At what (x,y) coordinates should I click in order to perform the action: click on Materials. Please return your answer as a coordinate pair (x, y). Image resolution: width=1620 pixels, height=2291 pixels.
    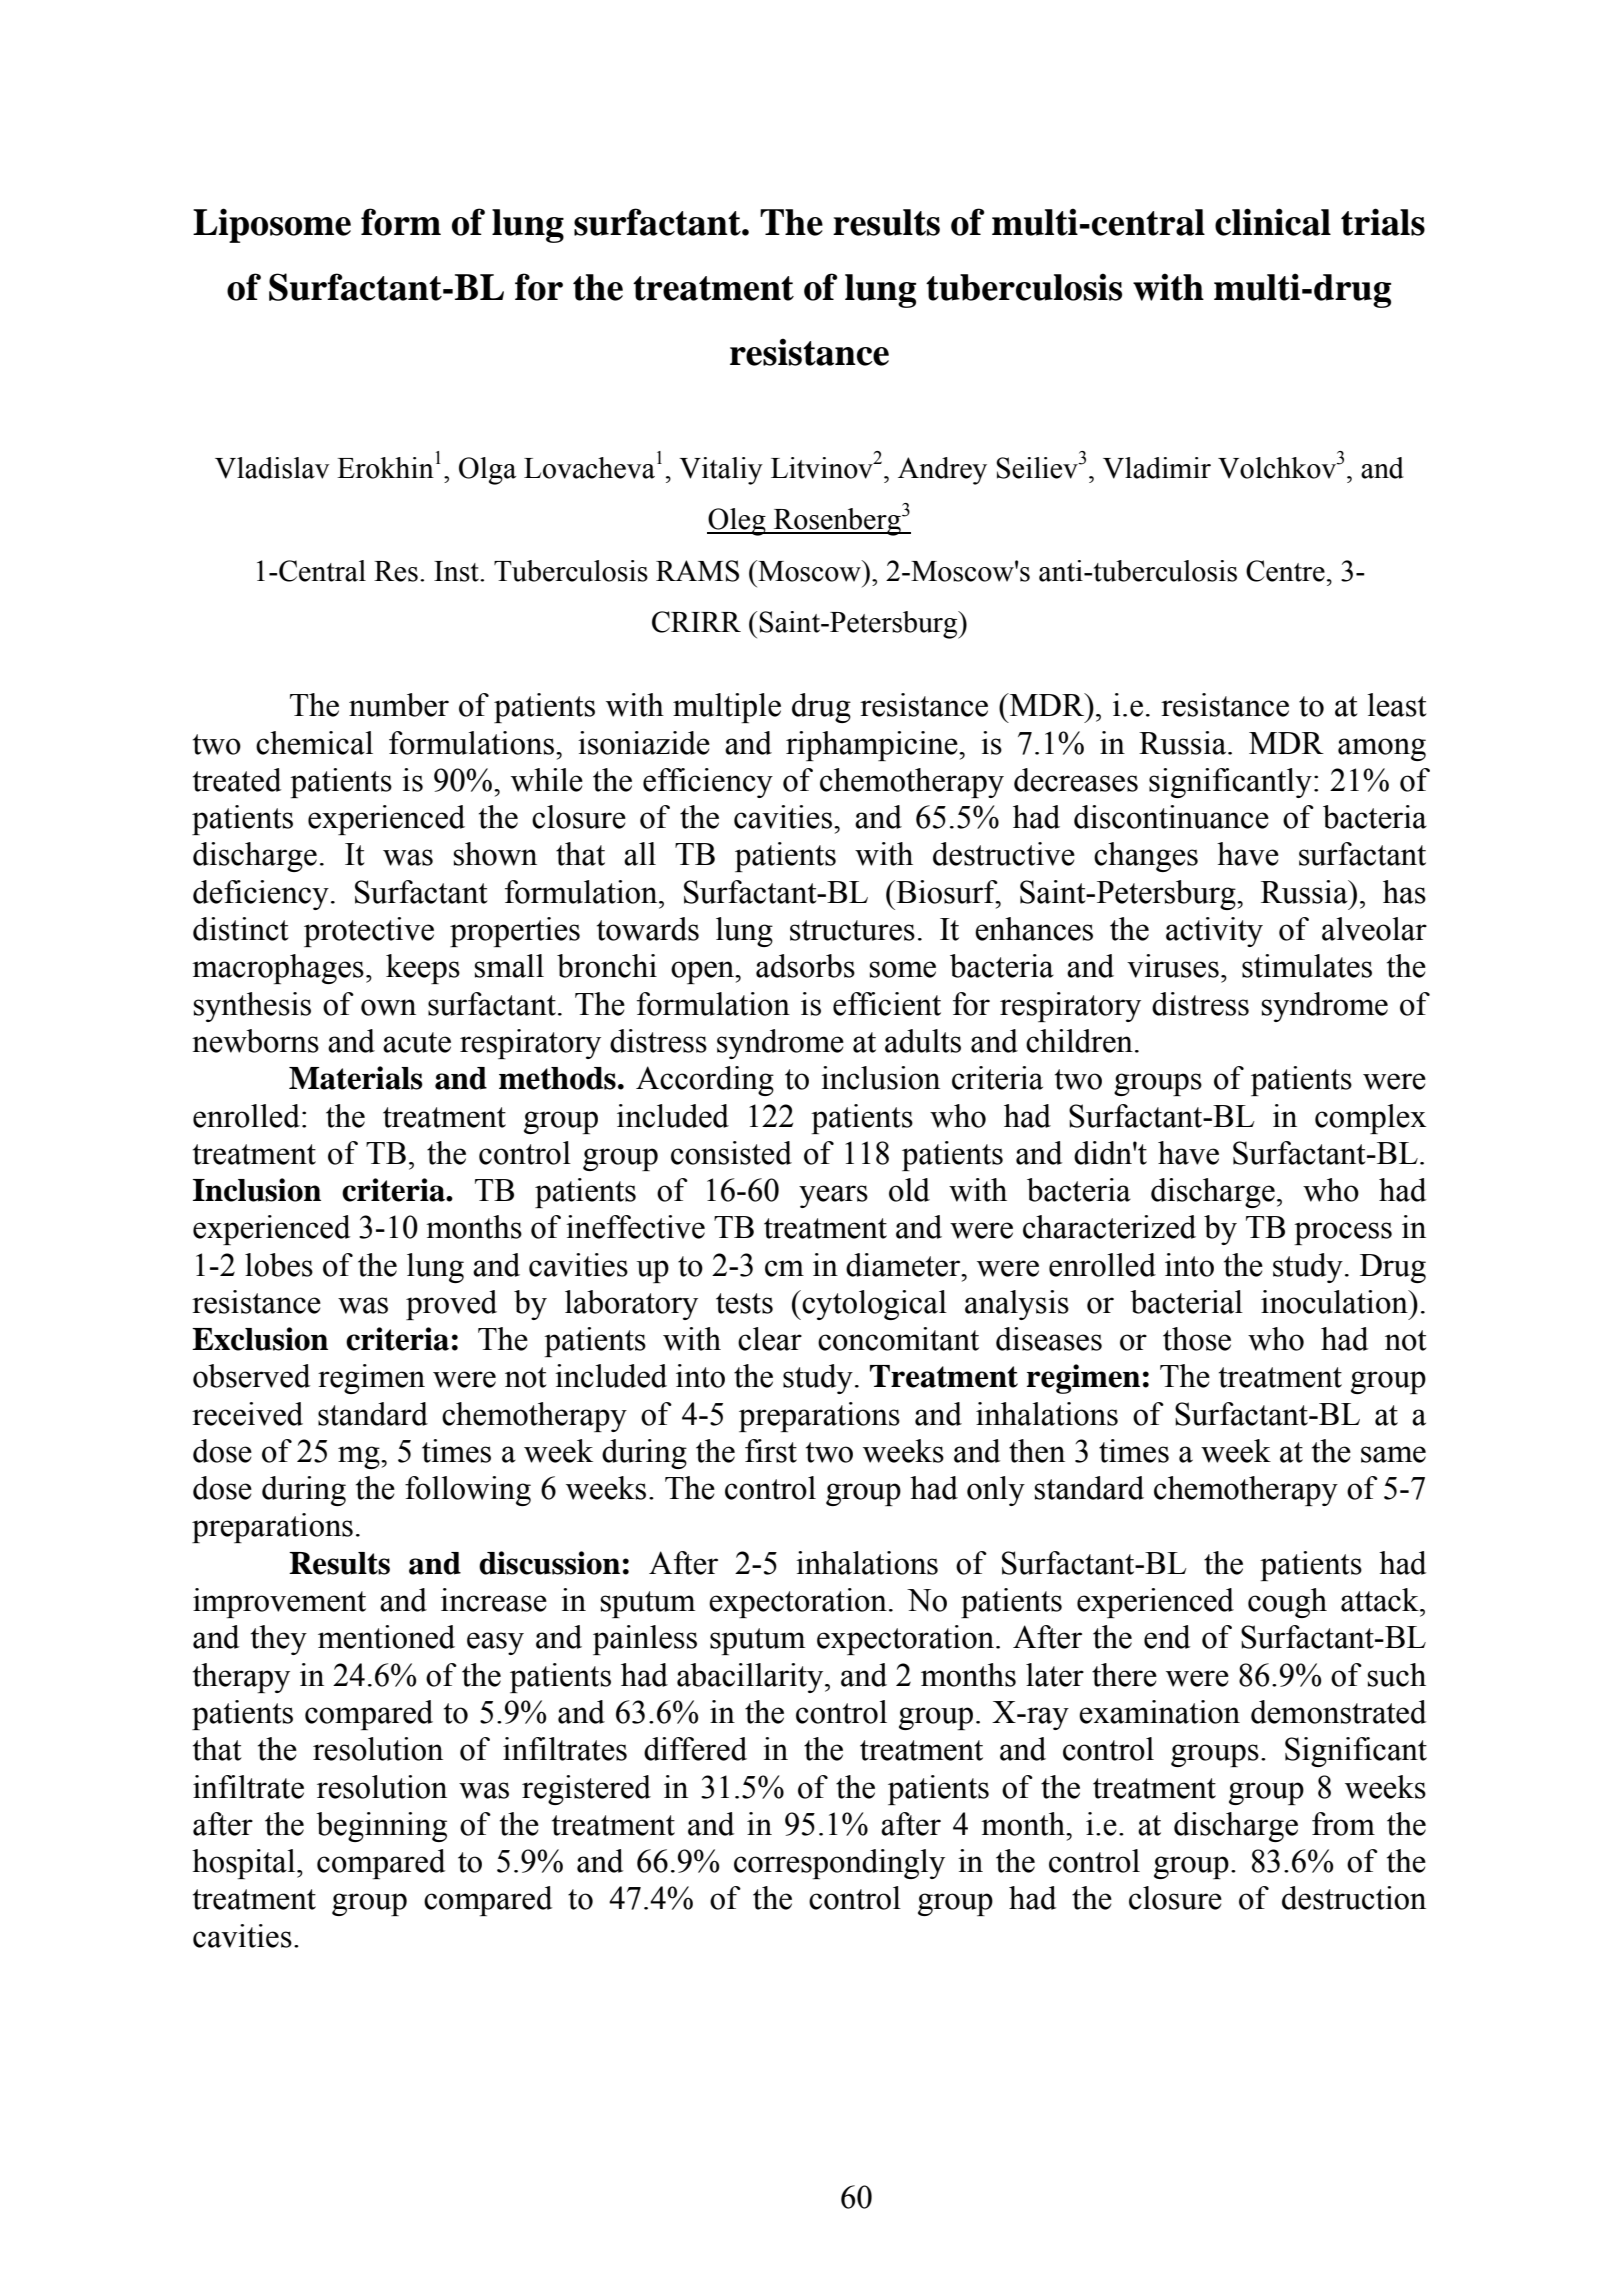
    Looking at the image, I should click on (356, 1078).
